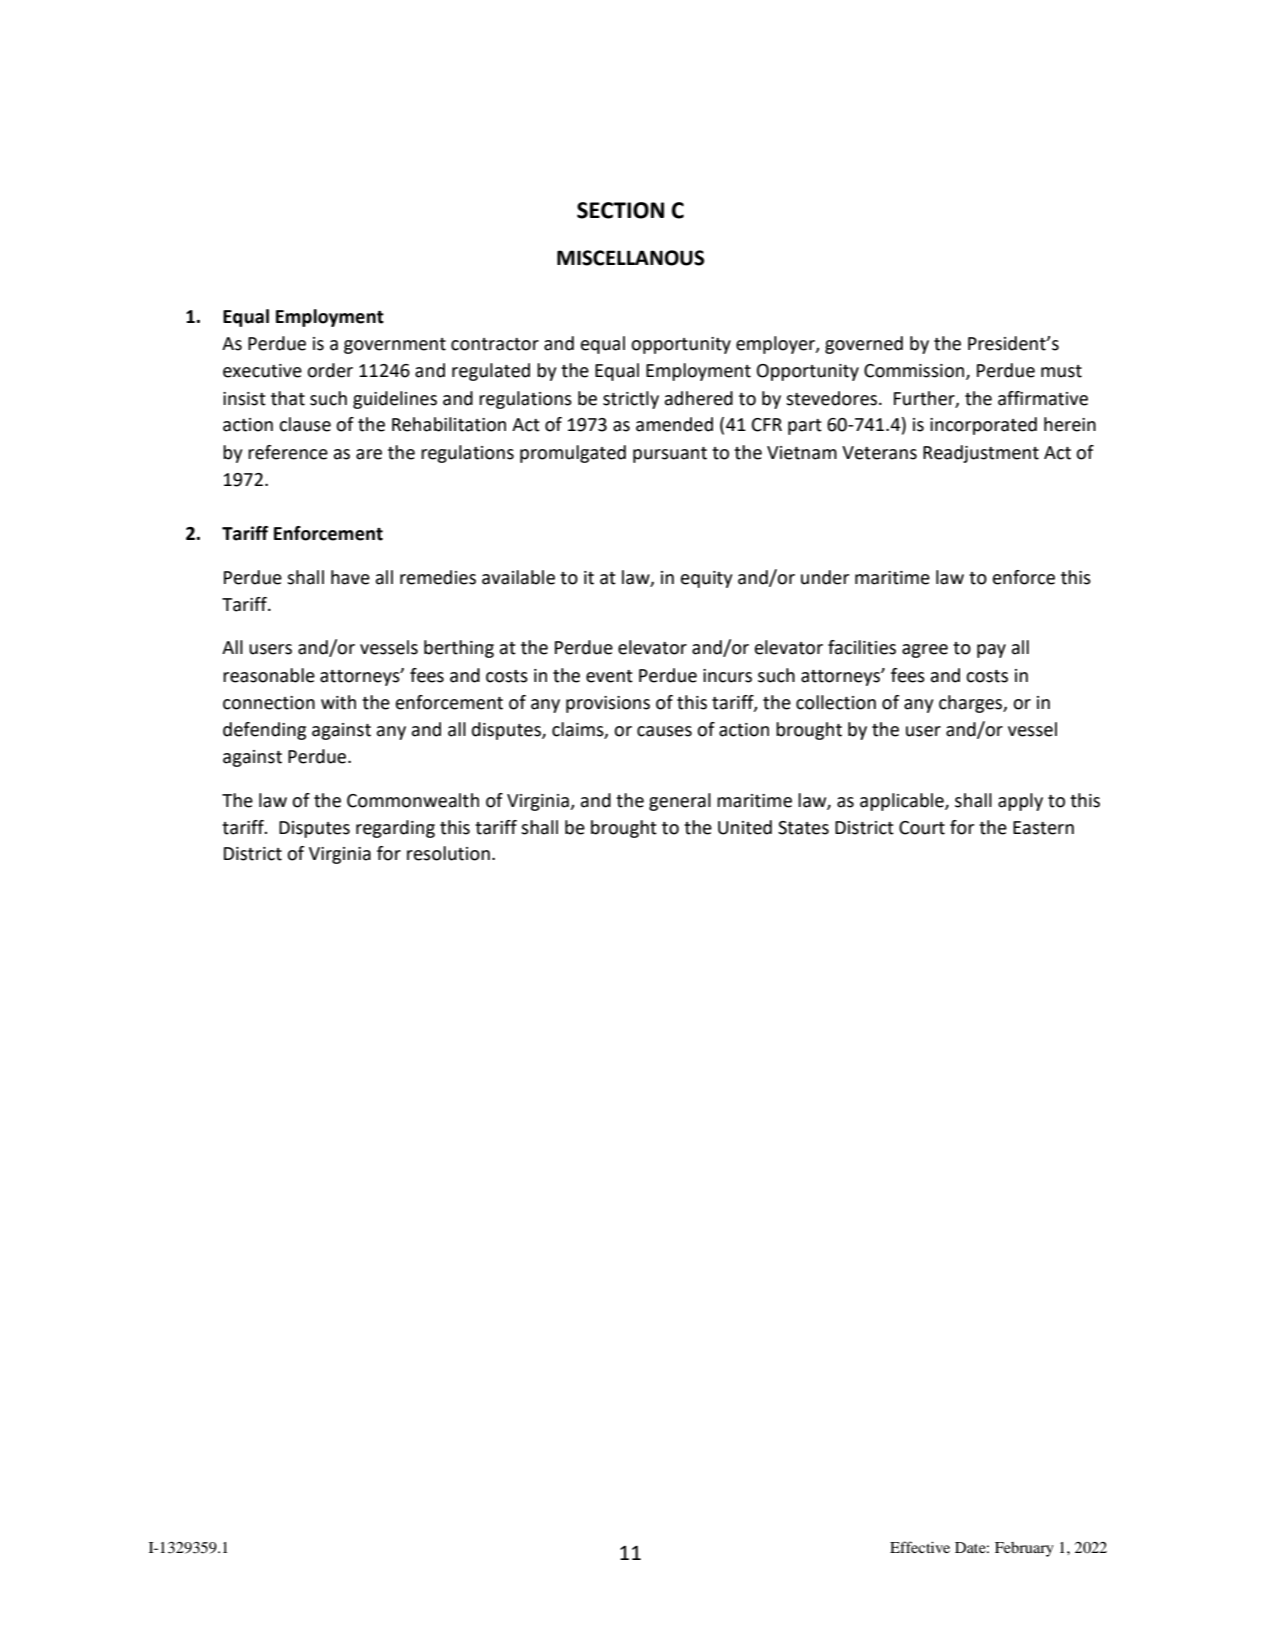  Describe the element at coordinates (338, 702) in the screenshot. I see `with` at that location.
